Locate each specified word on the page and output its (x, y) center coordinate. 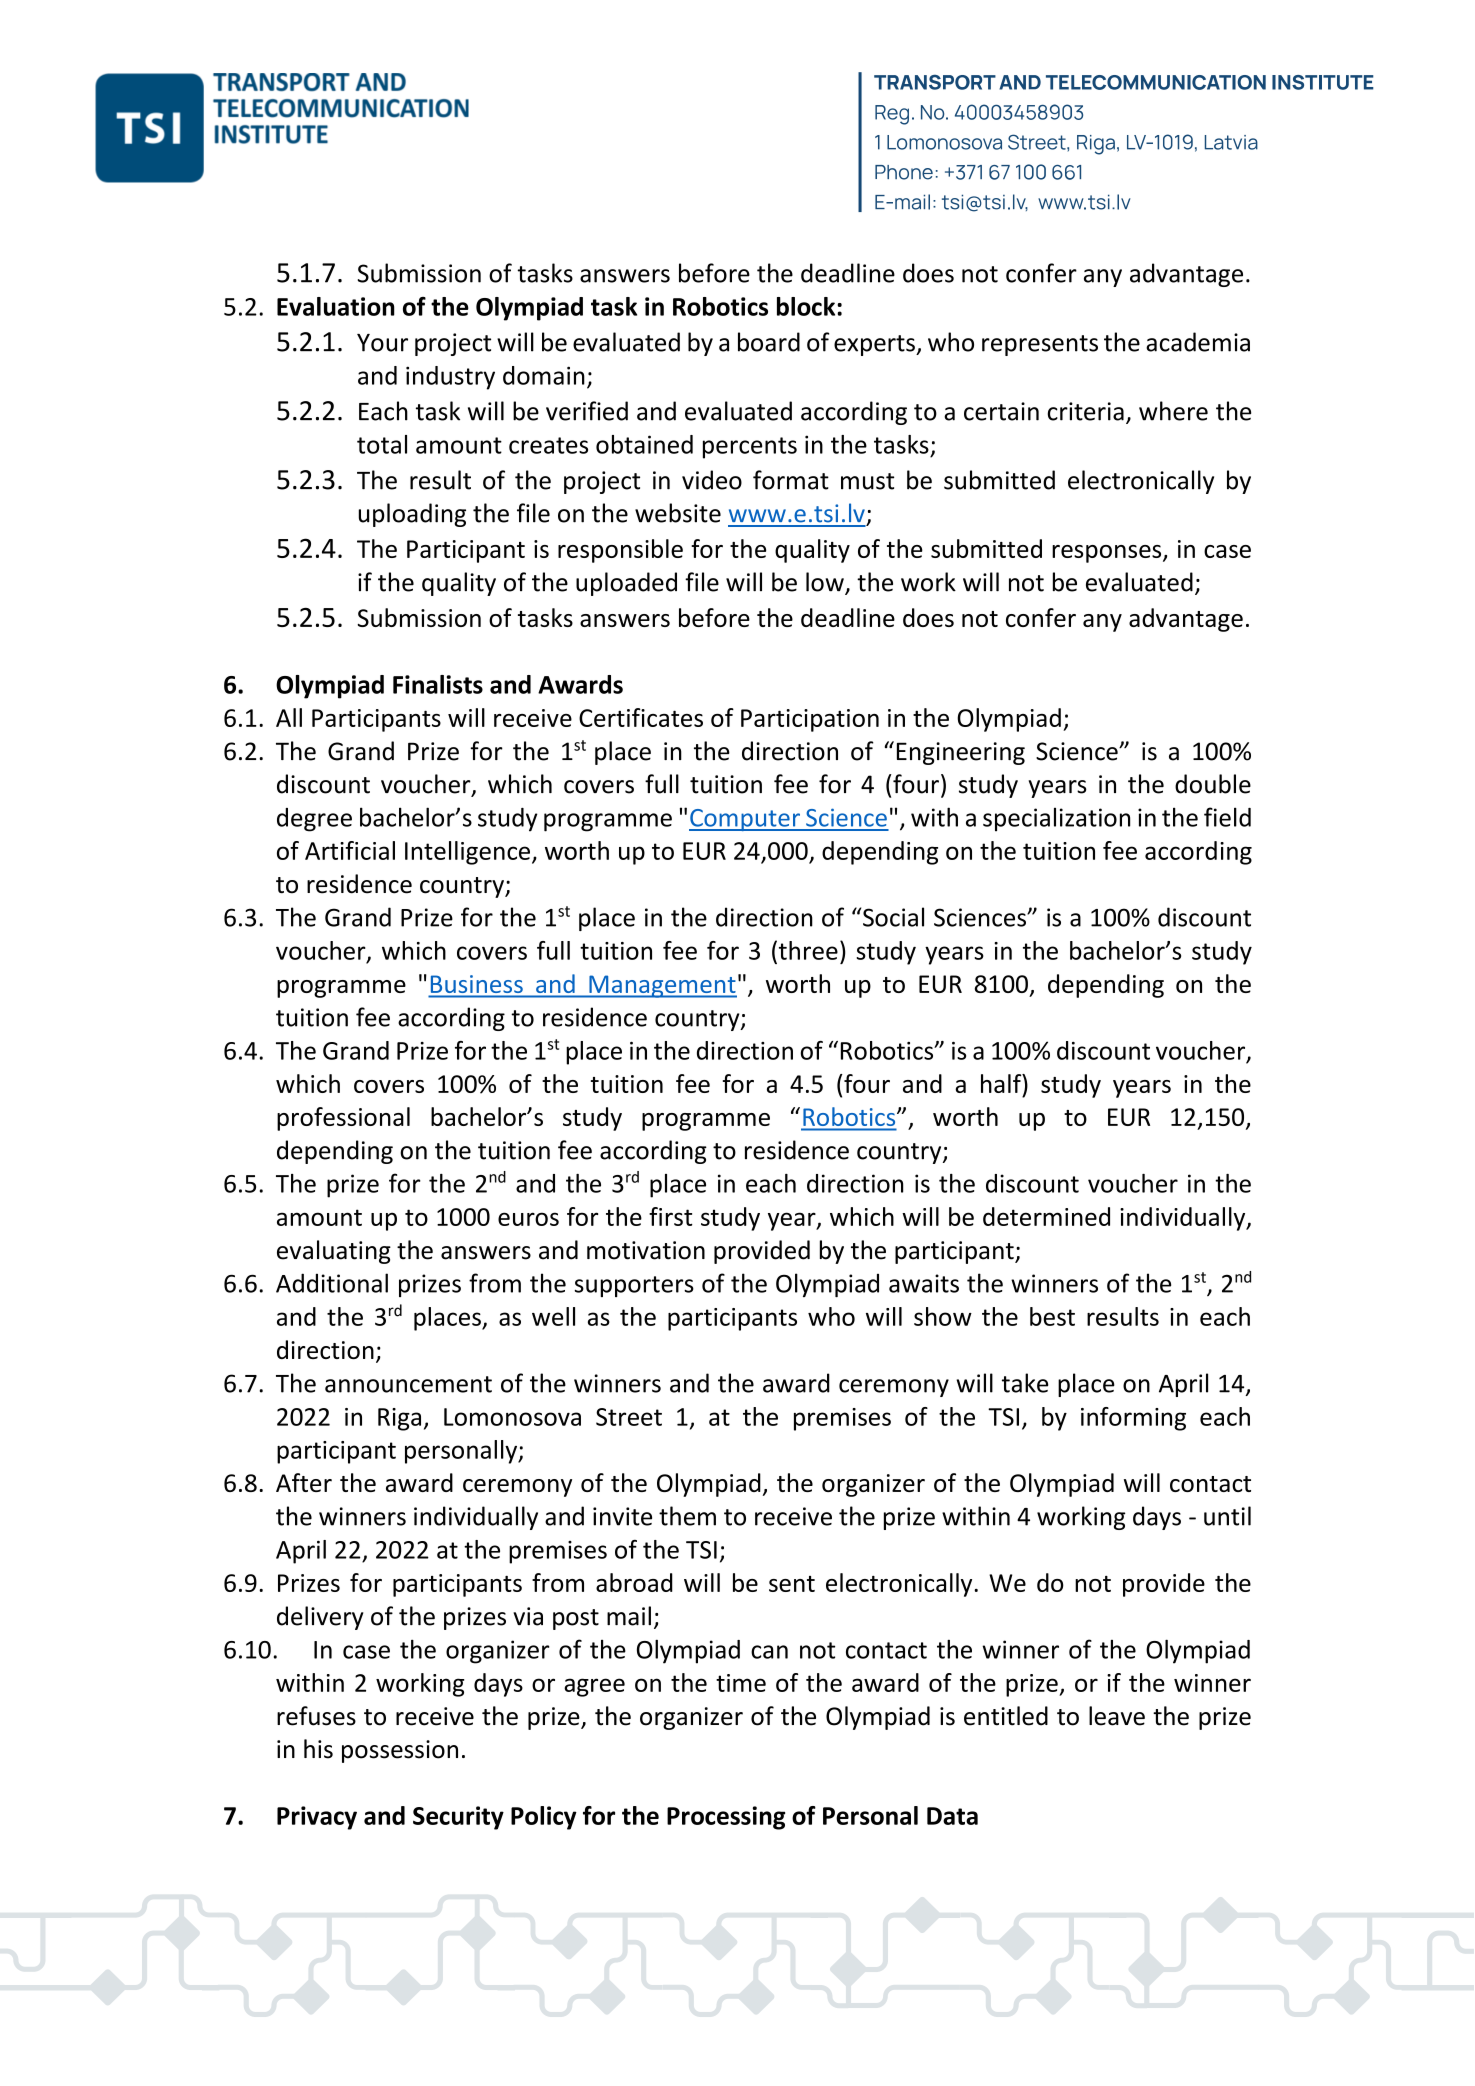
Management (662, 986)
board (769, 342)
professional (343, 1119)
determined (1046, 1216)
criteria (1086, 411)
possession (400, 1751)
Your (382, 343)
